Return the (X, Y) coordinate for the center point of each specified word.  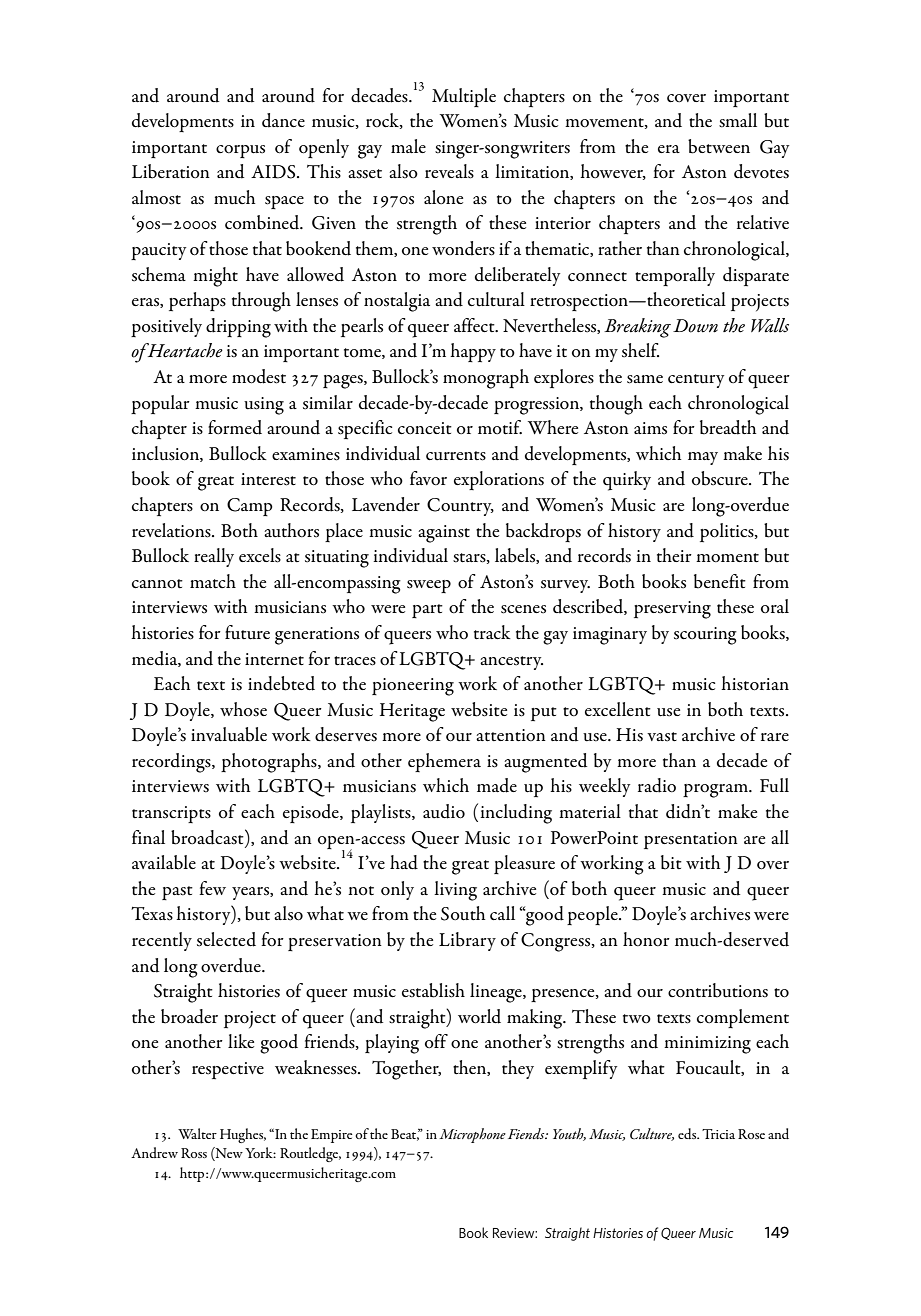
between (719, 146)
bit (671, 862)
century (696, 381)
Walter (197, 1133)
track (492, 632)
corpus (240, 151)
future (247, 632)
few (212, 888)
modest (259, 376)
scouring (705, 636)
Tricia (718, 1134)
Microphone (472, 1135)
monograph (486, 379)
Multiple (464, 97)
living (455, 891)
